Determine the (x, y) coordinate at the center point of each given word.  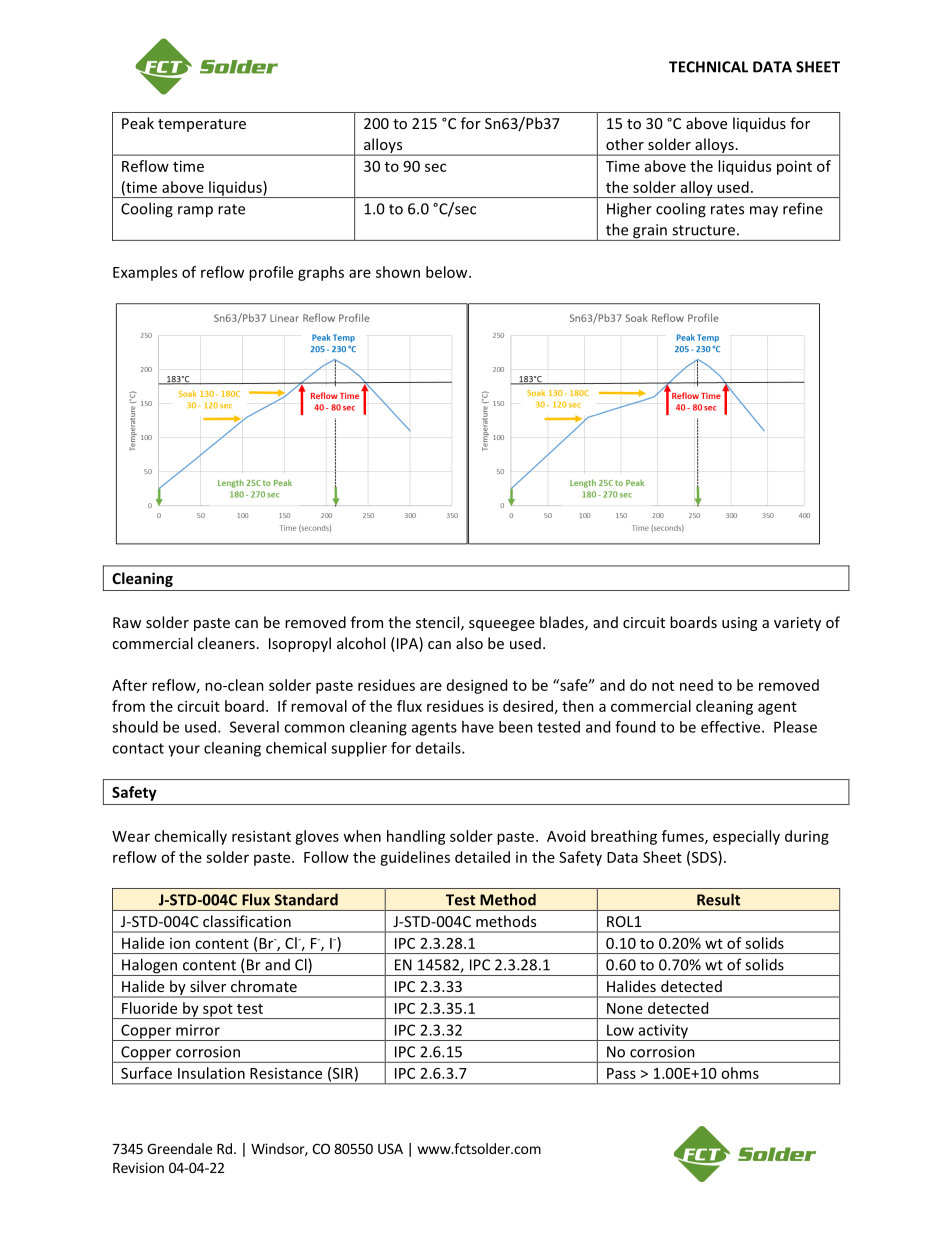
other (625, 144)
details (439, 748)
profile (271, 273)
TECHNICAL (708, 67)
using (739, 624)
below (448, 272)
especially (746, 837)
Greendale (179, 1148)
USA (390, 1148)
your (184, 751)
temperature (202, 125)
